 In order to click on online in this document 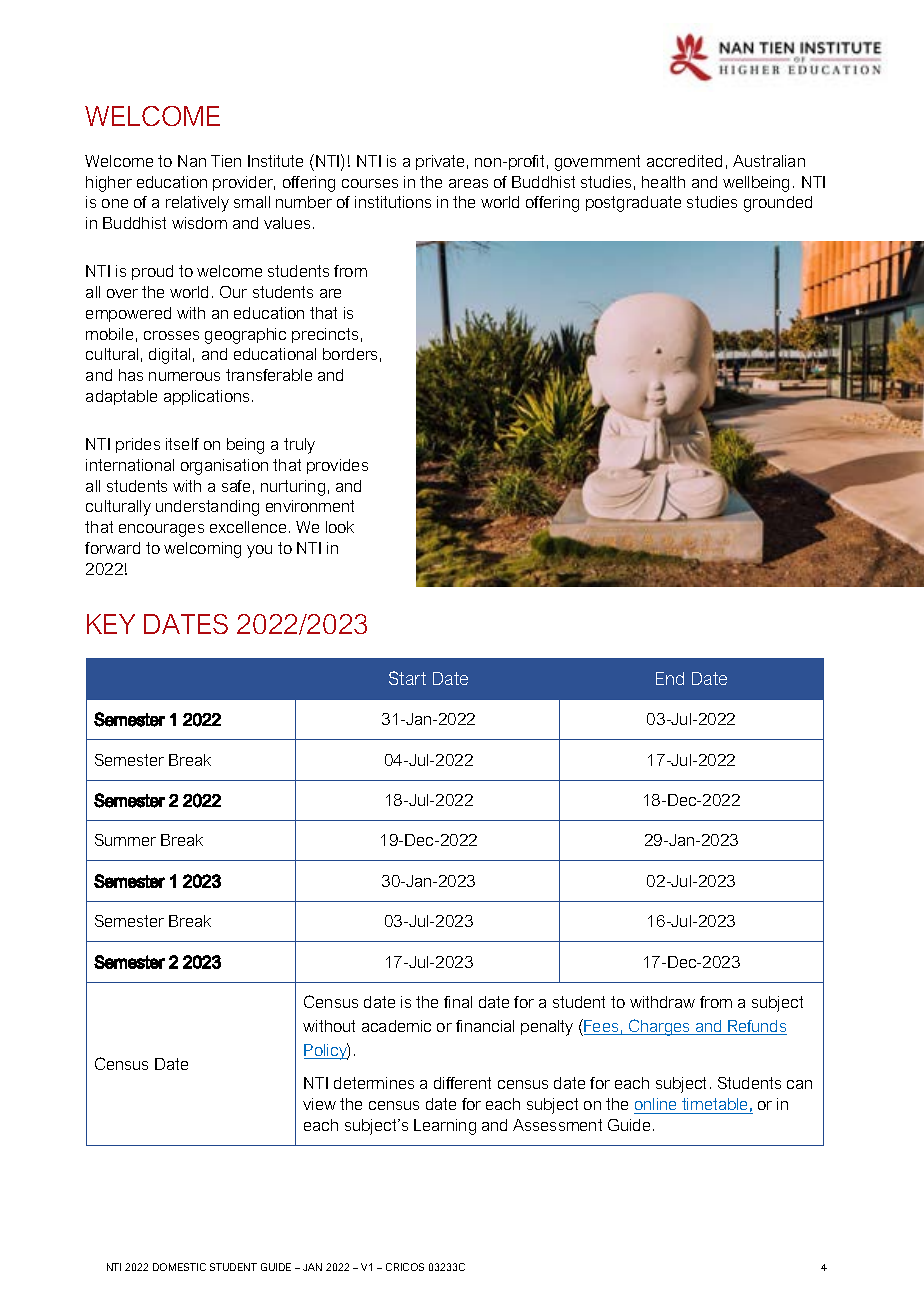, I will do `click(656, 1106)`.
